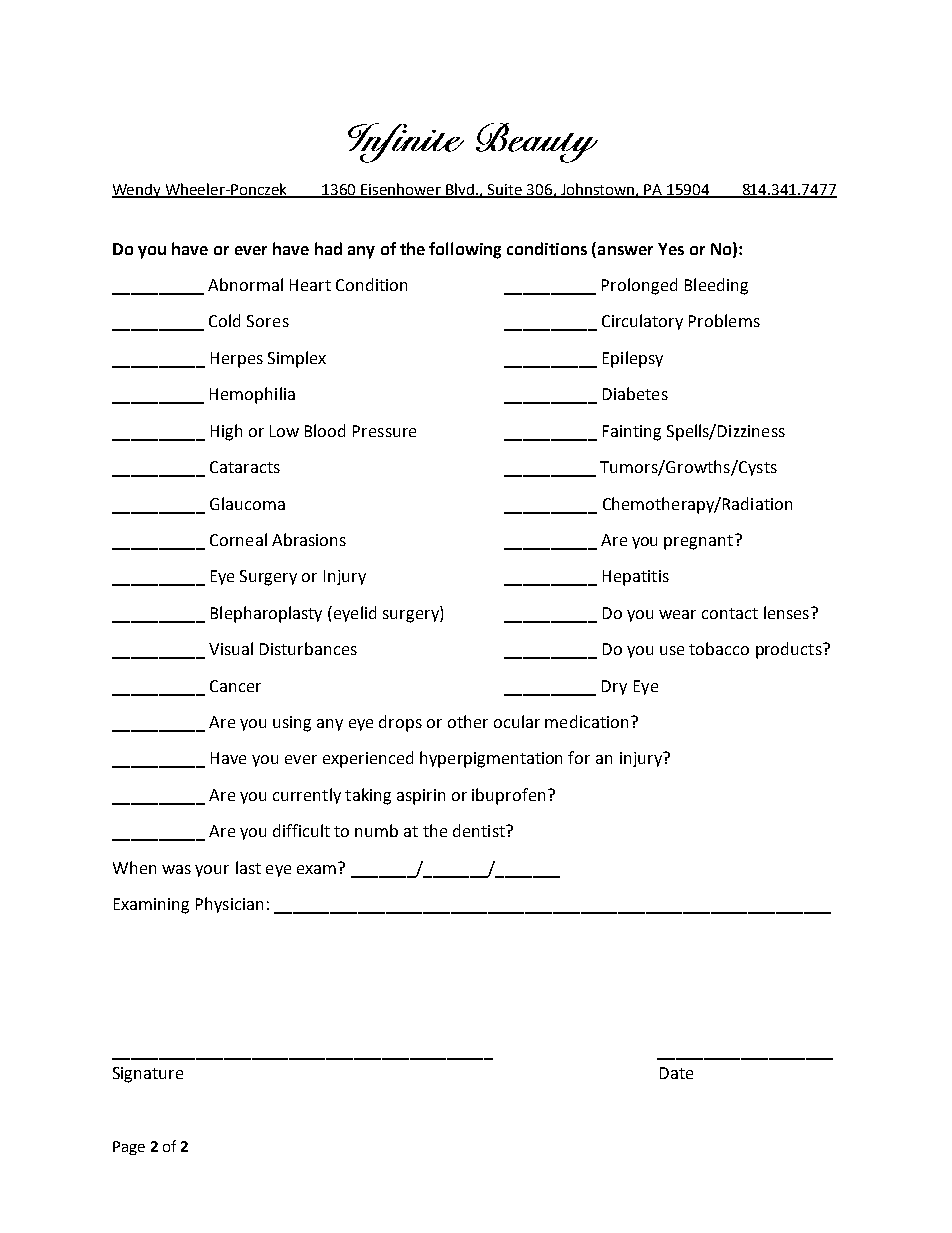 The height and width of the image is (1233, 952). What do you see at coordinates (465, 250) in the image?
I see `following` at bounding box center [465, 250].
